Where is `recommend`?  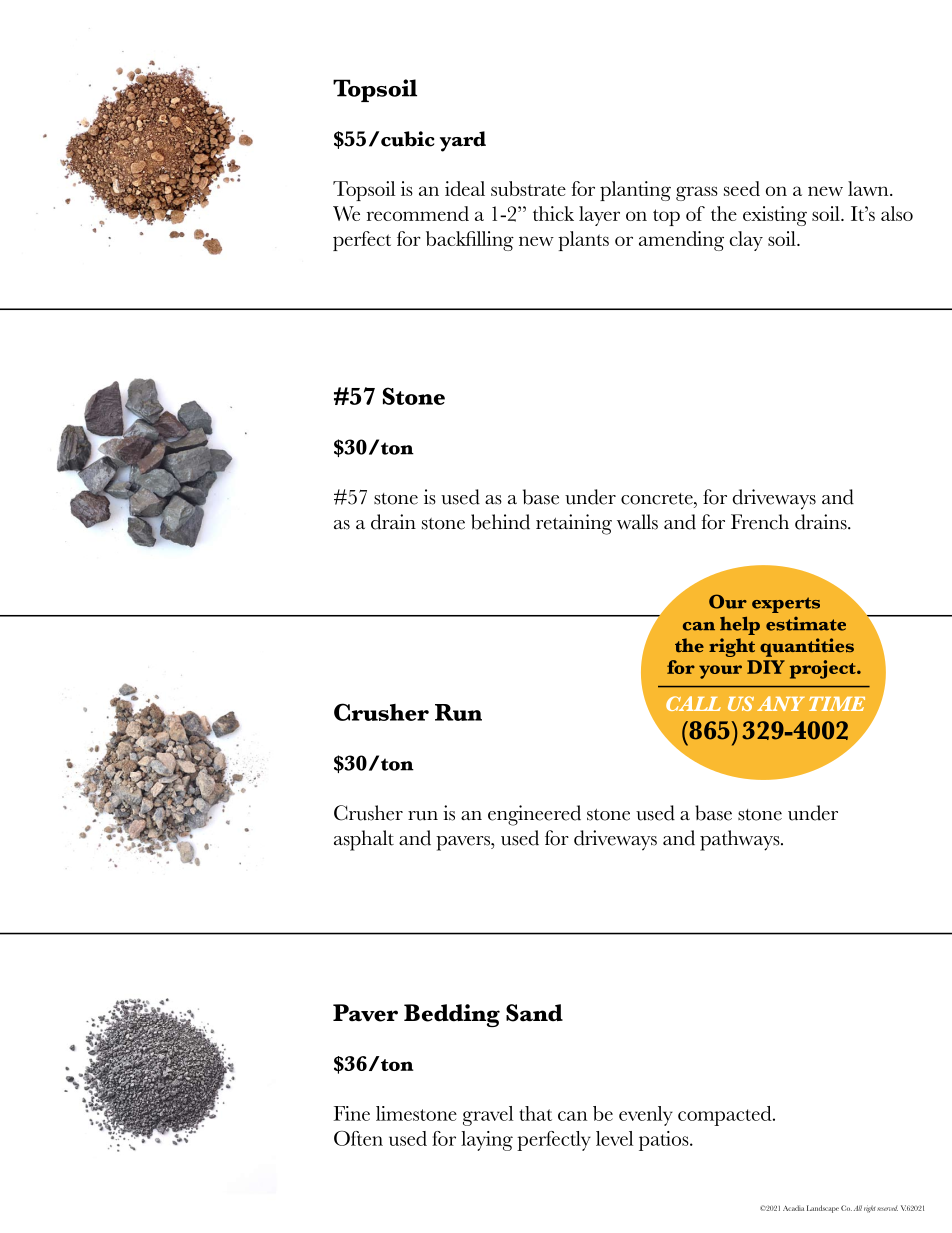 recommend is located at coordinates (418, 213).
